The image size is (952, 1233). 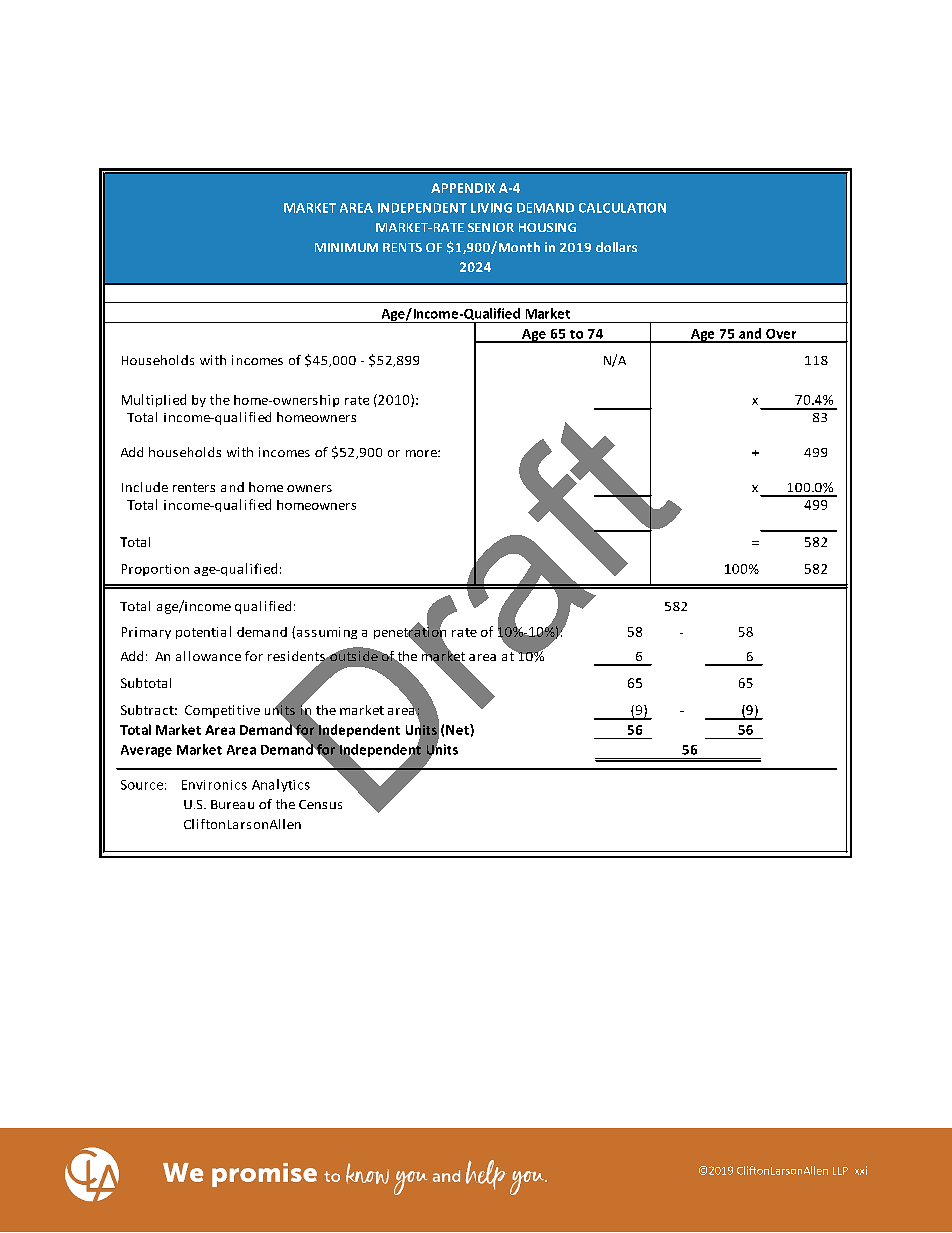 What do you see at coordinates (222, 711) in the document?
I see `Competitive` at bounding box center [222, 711].
